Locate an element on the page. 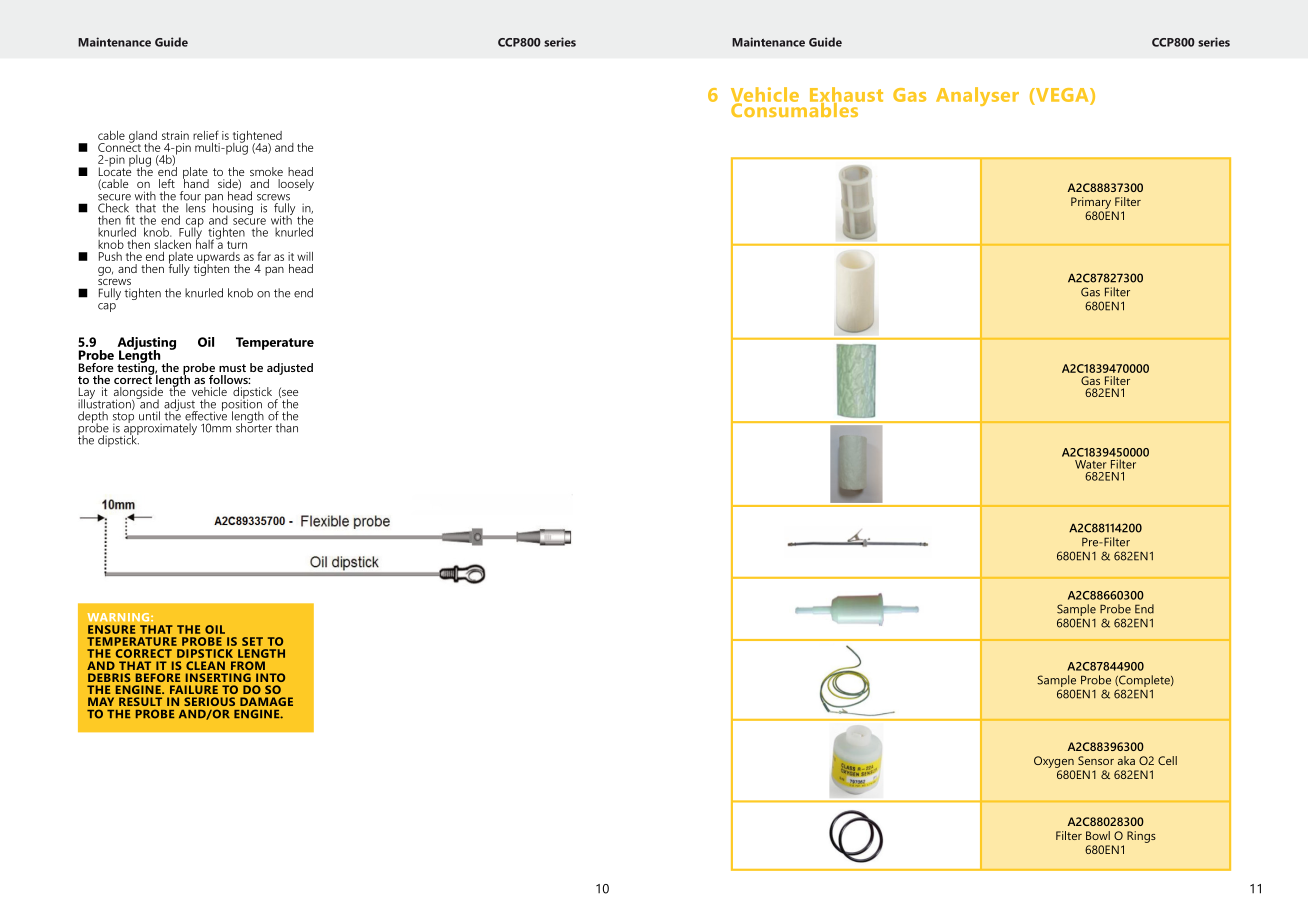 The width and height of the document is (1308, 924). Primary is located at coordinates (1091, 203).
